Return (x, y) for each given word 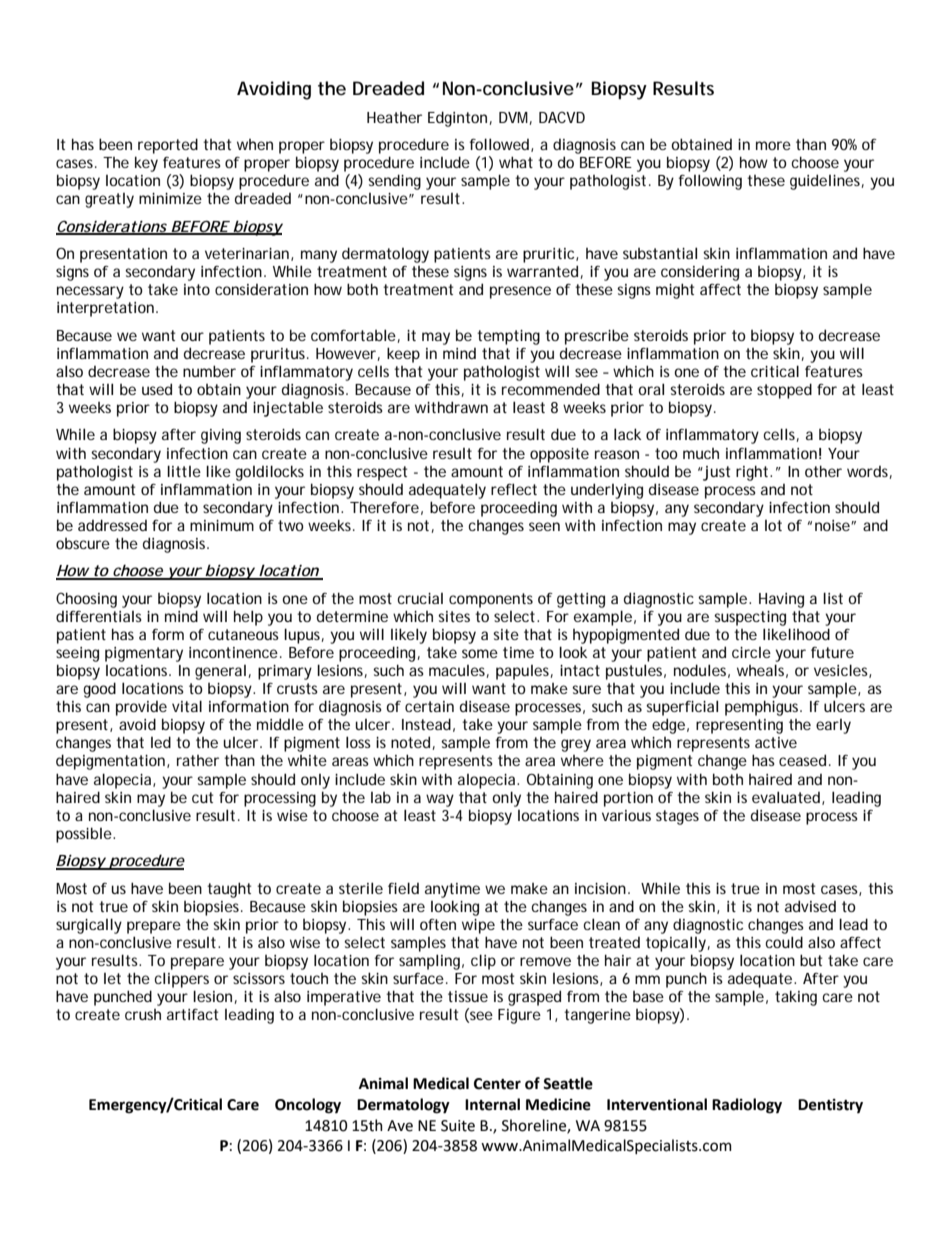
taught (229, 890)
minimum (222, 525)
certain (429, 706)
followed (501, 145)
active (776, 742)
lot (773, 525)
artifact (192, 1014)
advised (810, 906)
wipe (478, 926)
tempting (508, 337)
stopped (784, 391)
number (209, 371)
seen (544, 526)
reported (168, 146)
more (773, 145)
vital (187, 706)
